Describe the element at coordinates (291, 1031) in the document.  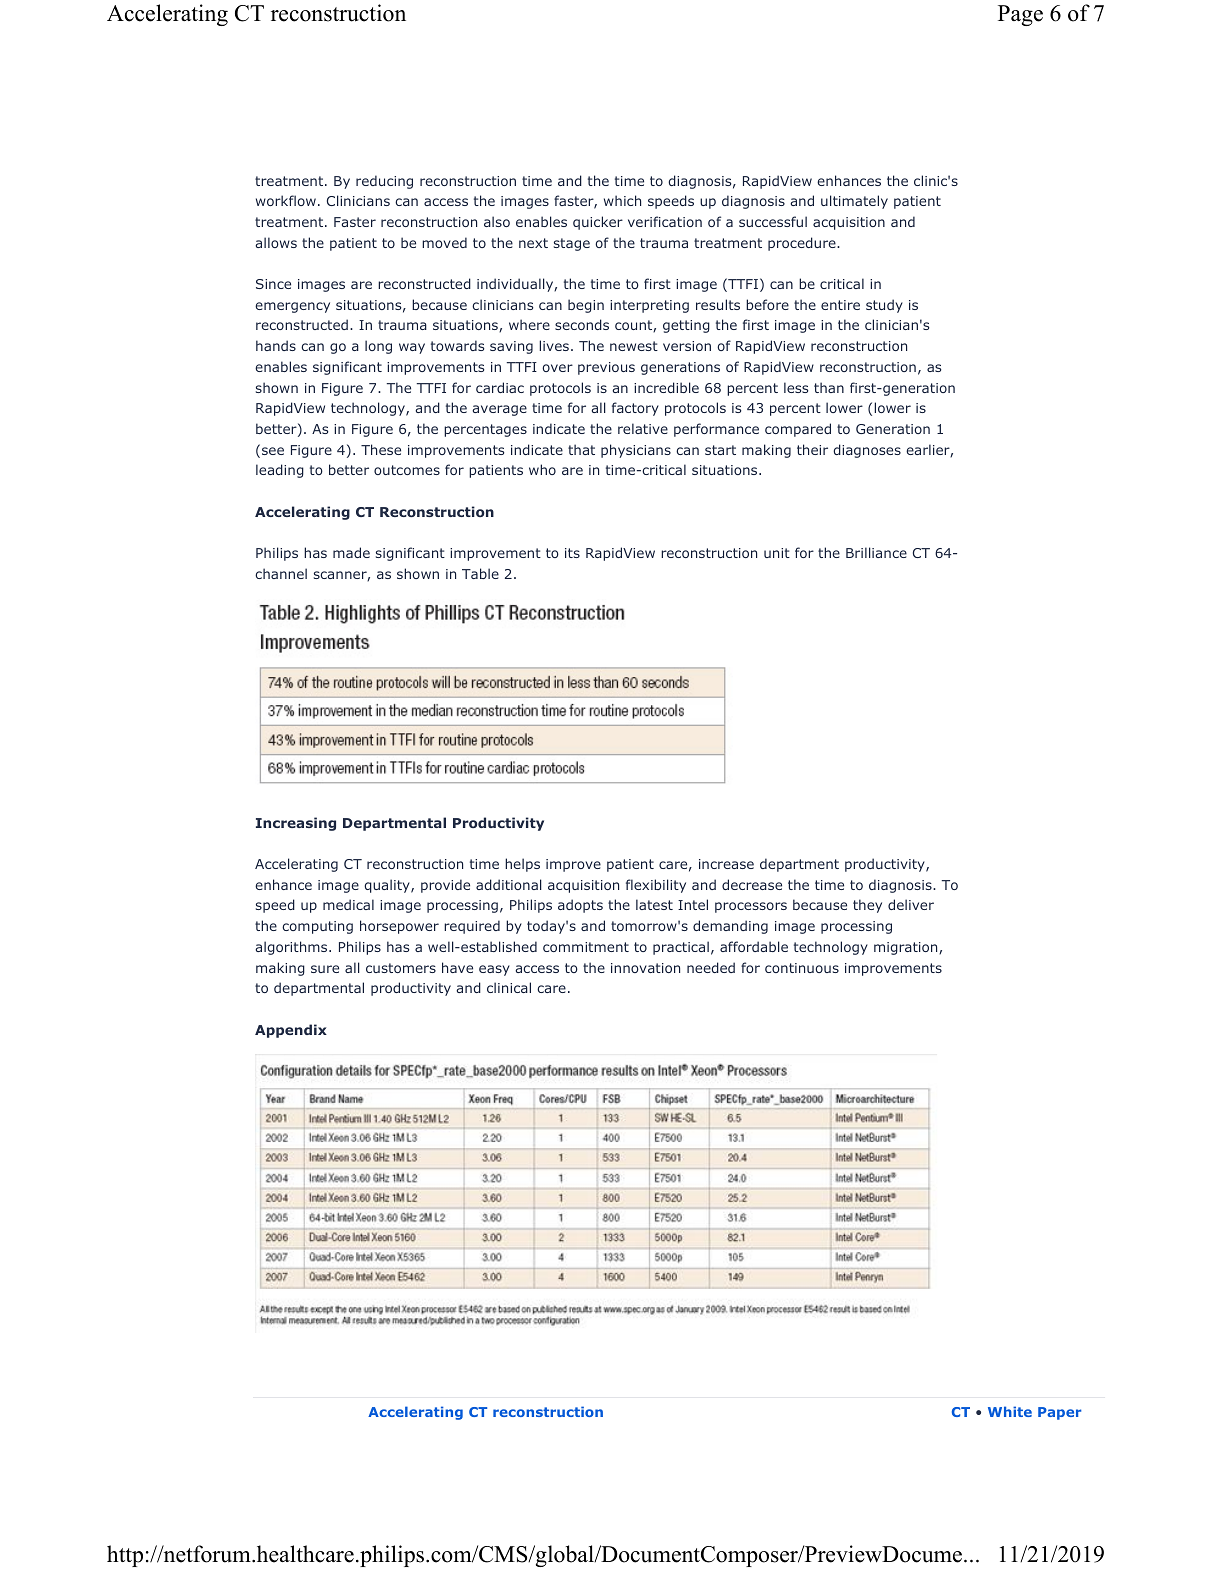
I see `Appendix` at that location.
